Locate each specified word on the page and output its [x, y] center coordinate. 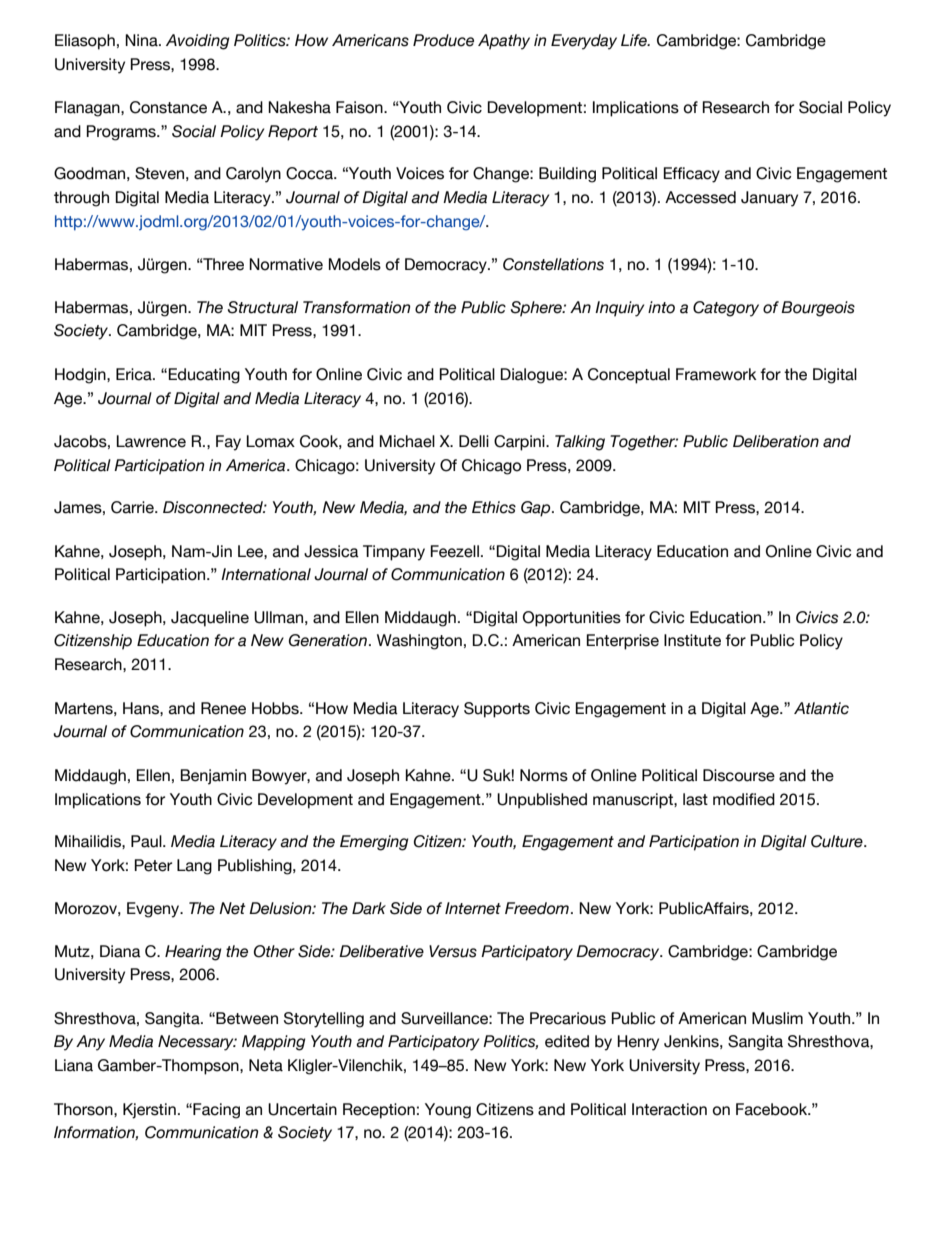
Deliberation [776, 441]
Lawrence [151, 441]
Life [635, 40]
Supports [497, 710]
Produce [443, 40]
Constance [168, 107]
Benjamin [213, 777]
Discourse [739, 775]
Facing [215, 1111]
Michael [407, 441]
